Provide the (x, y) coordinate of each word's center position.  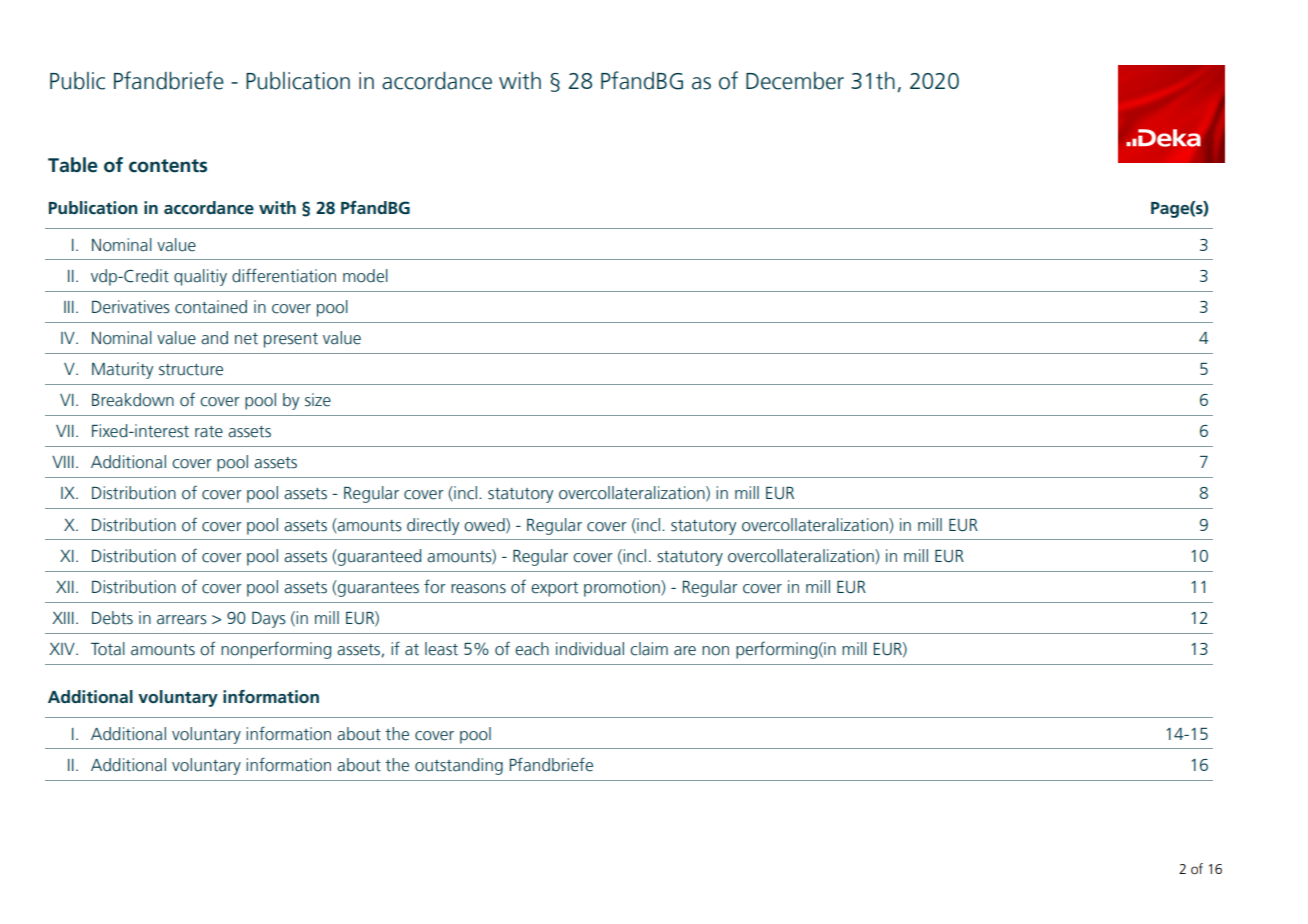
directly (433, 526)
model (365, 276)
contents (168, 166)
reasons (478, 589)
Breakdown (133, 400)
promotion (623, 588)
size (318, 400)
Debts (112, 618)
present (291, 340)
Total (108, 649)
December (795, 81)
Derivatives (131, 307)
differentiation (284, 275)
